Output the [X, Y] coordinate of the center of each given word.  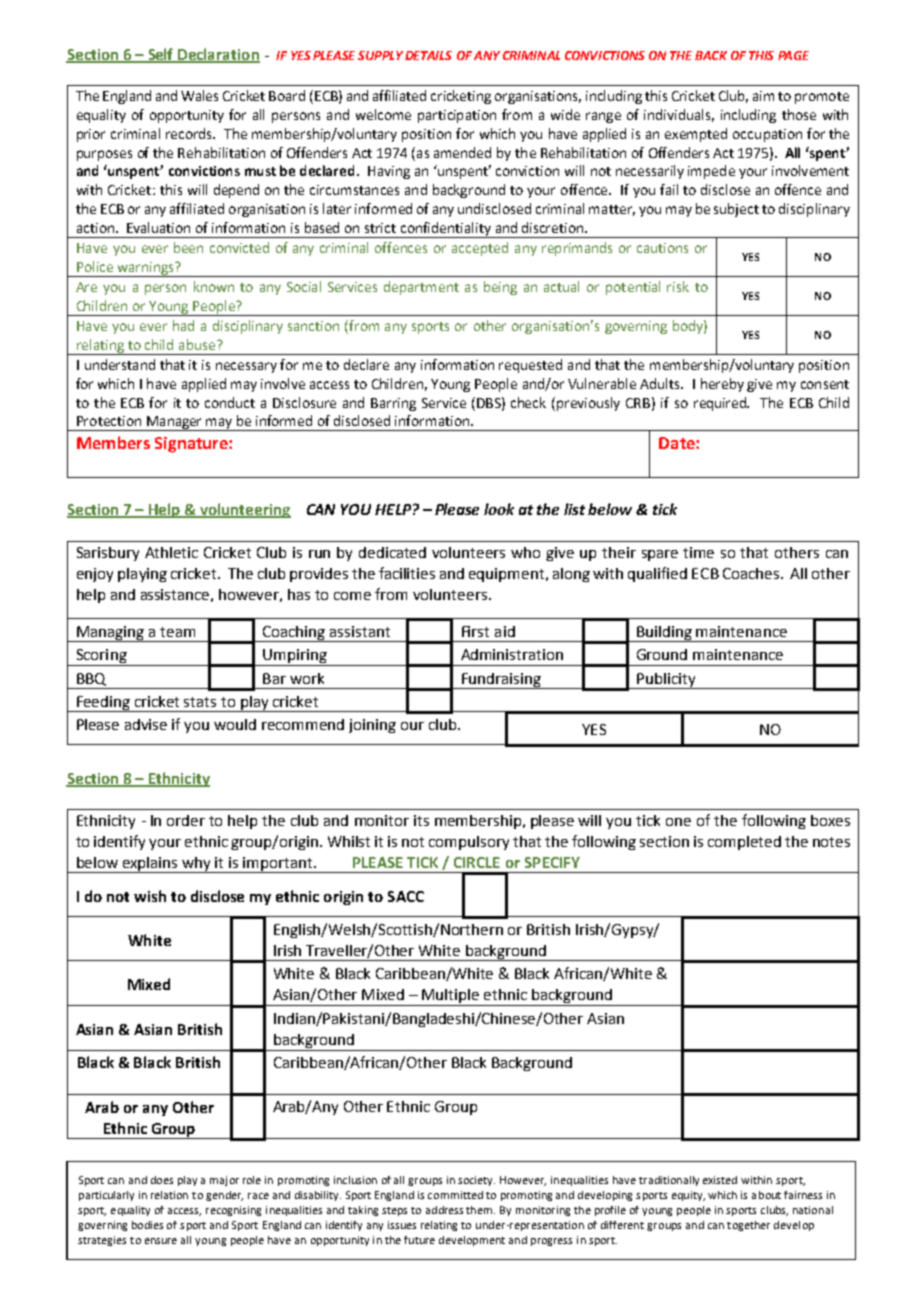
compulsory [469, 843]
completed [744, 843]
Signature [192, 445]
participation [457, 116]
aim [763, 96]
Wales [199, 95]
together [748, 1226]
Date [678, 443]
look [499, 509]
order [186, 820]
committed [455, 1195]
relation [169, 1195]
